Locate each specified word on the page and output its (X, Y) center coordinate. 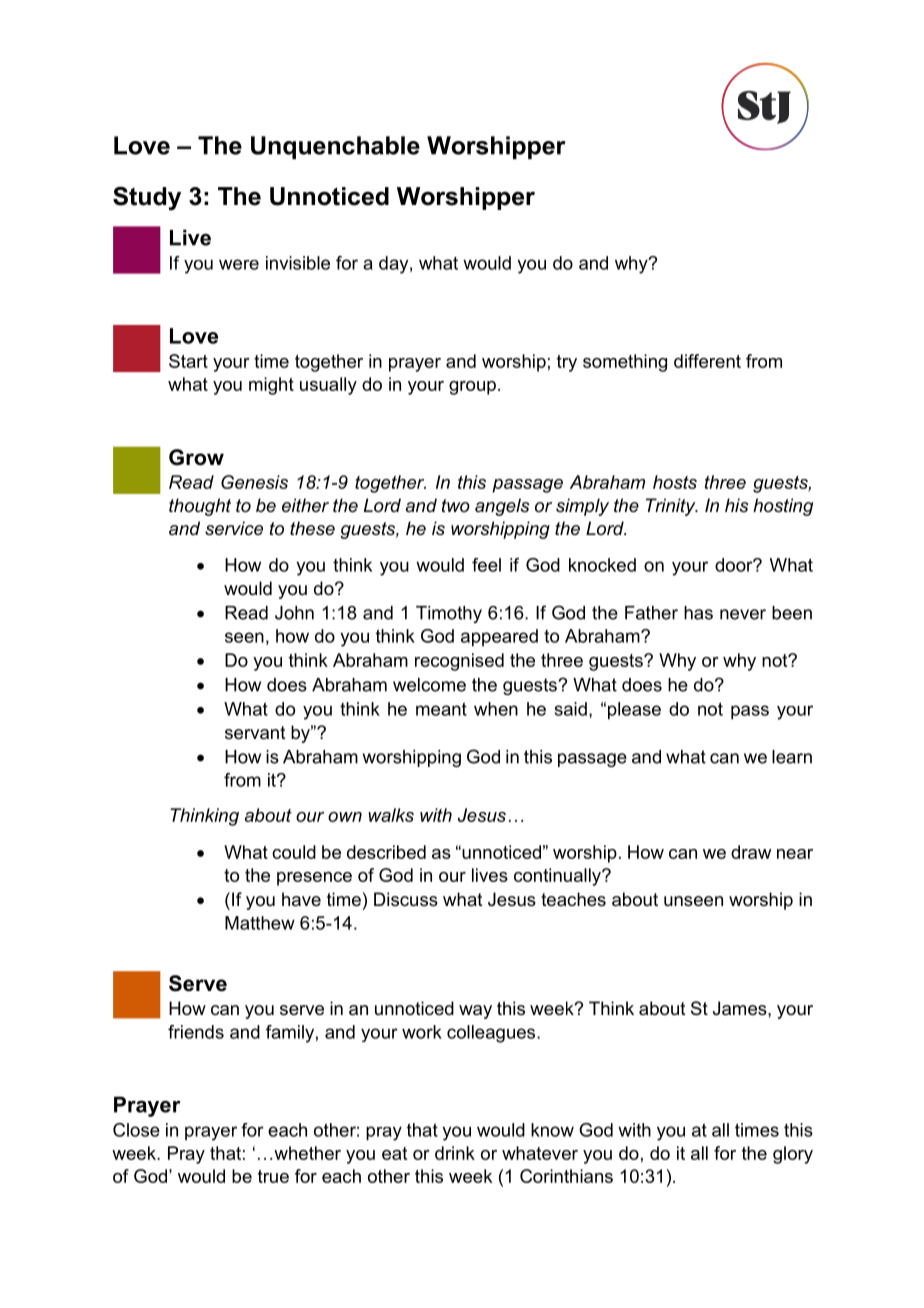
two (456, 505)
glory (793, 1155)
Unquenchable (335, 147)
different (707, 361)
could (294, 852)
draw (751, 852)
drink (455, 1153)
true (273, 1176)
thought (200, 507)
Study (147, 199)
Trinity (672, 507)
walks (391, 815)
